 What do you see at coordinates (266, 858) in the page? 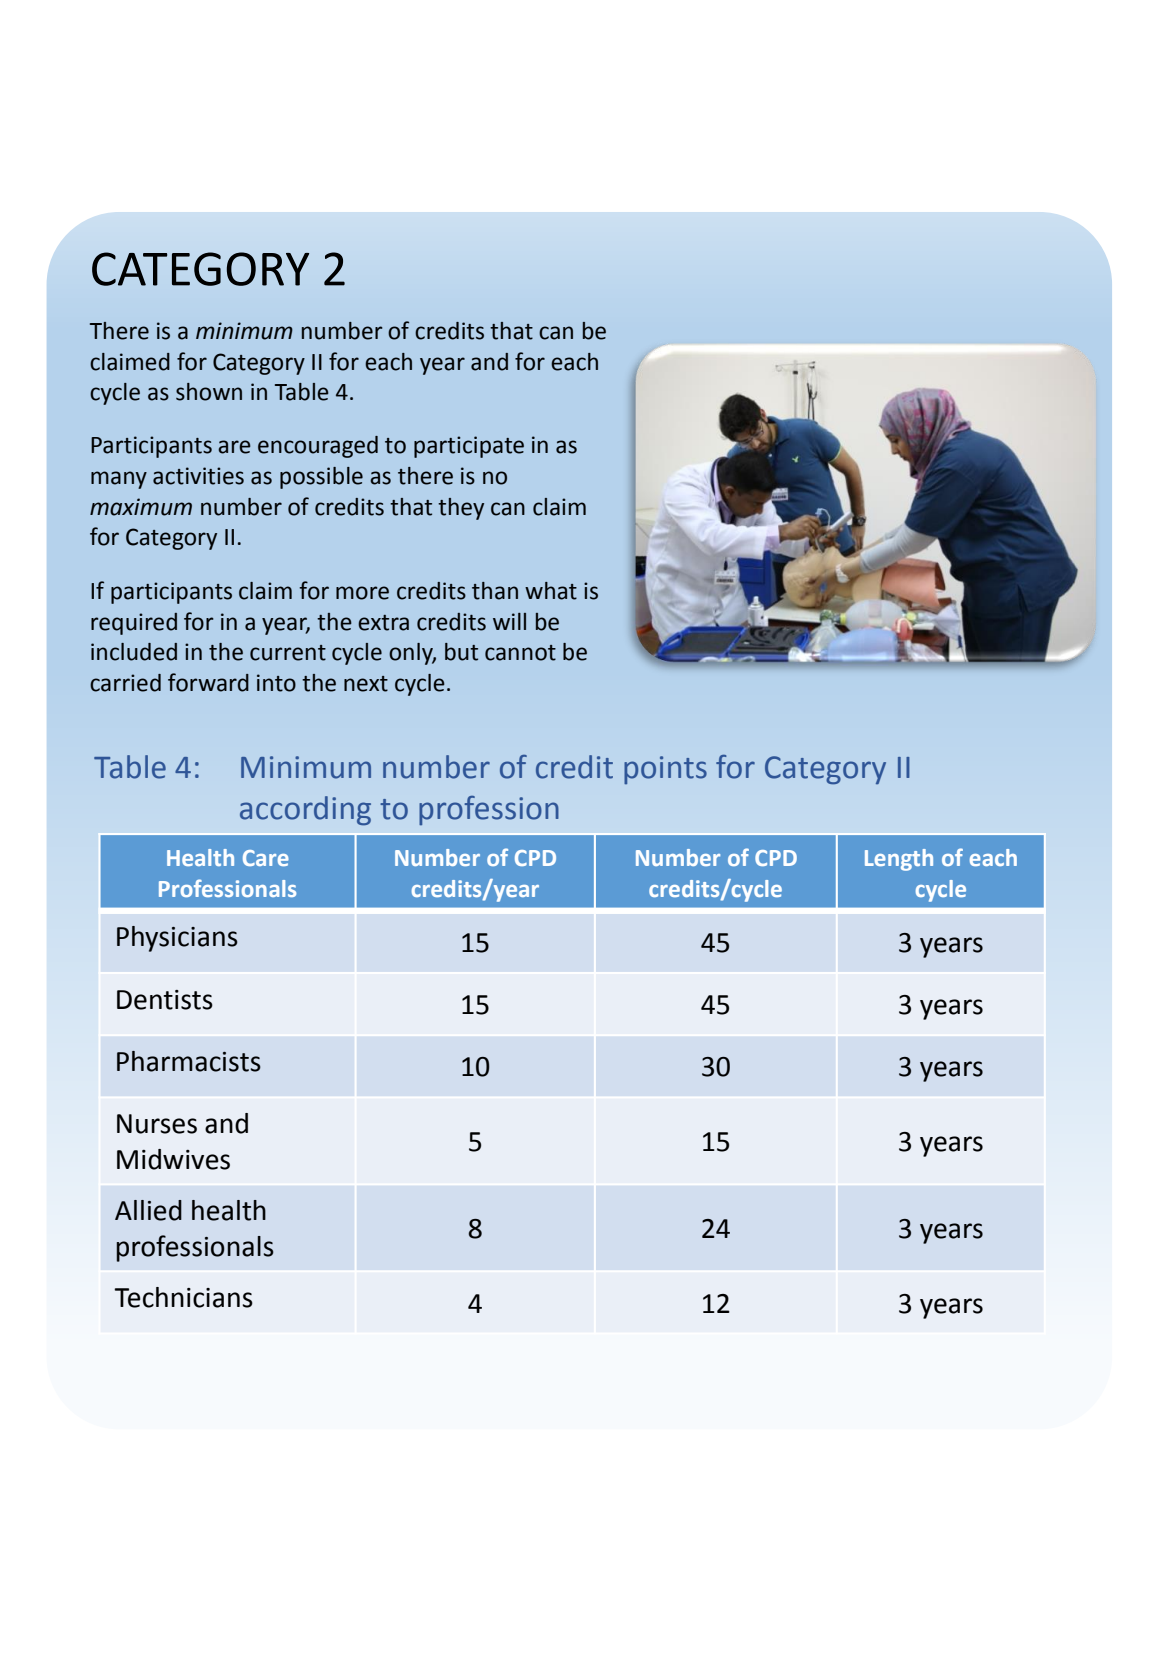
I see `Care` at bounding box center [266, 858].
